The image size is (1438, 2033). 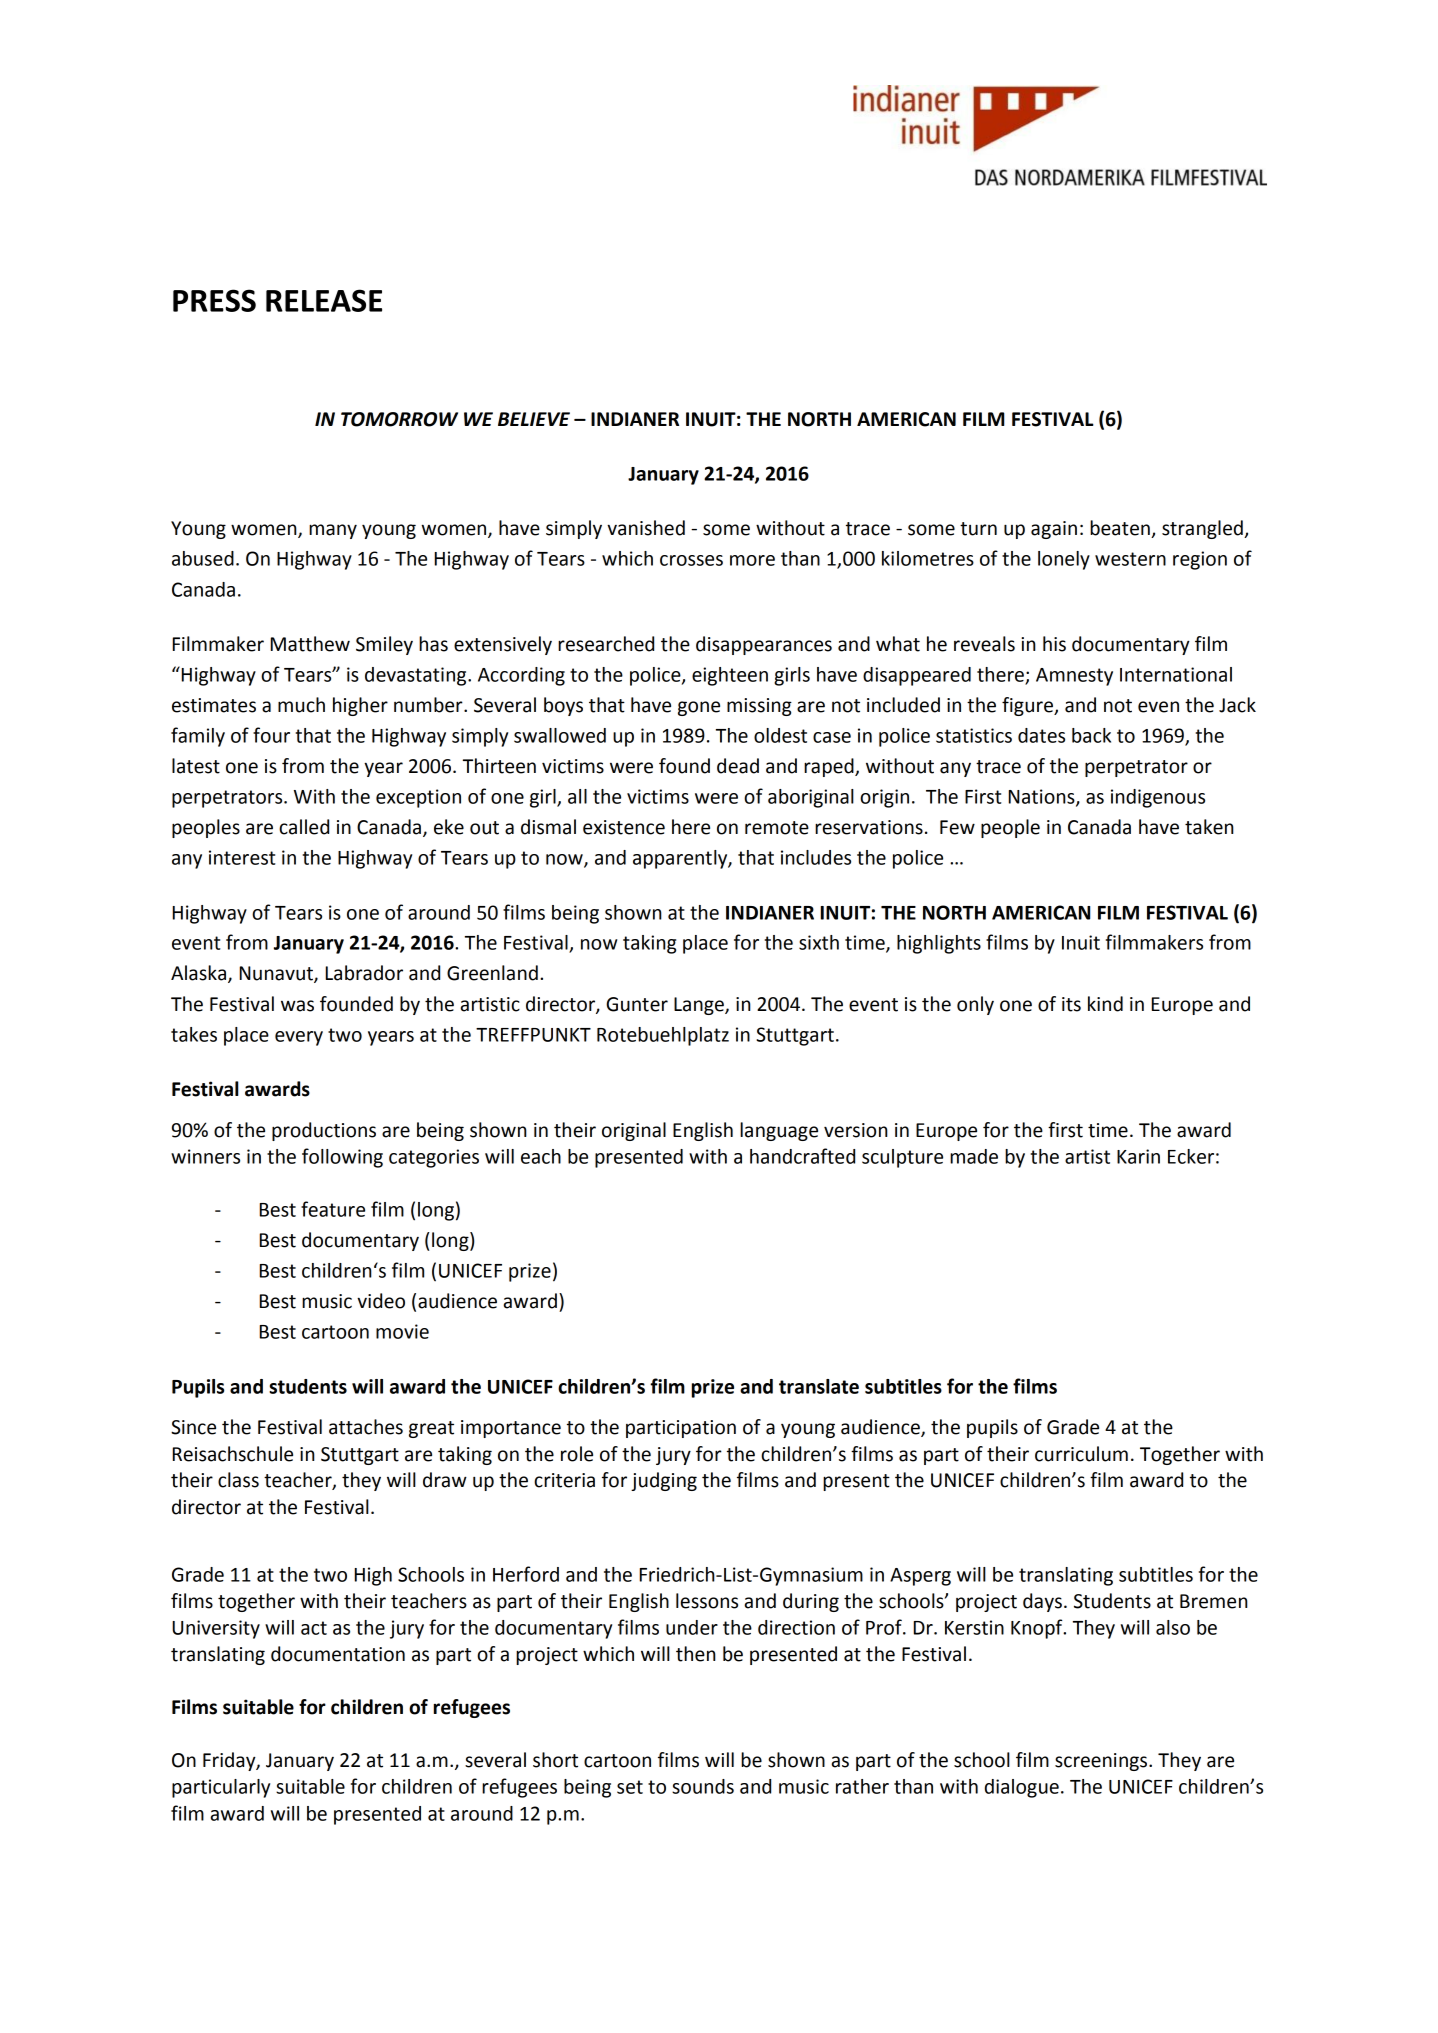 I want to click on sounds, so click(x=703, y=1786).
